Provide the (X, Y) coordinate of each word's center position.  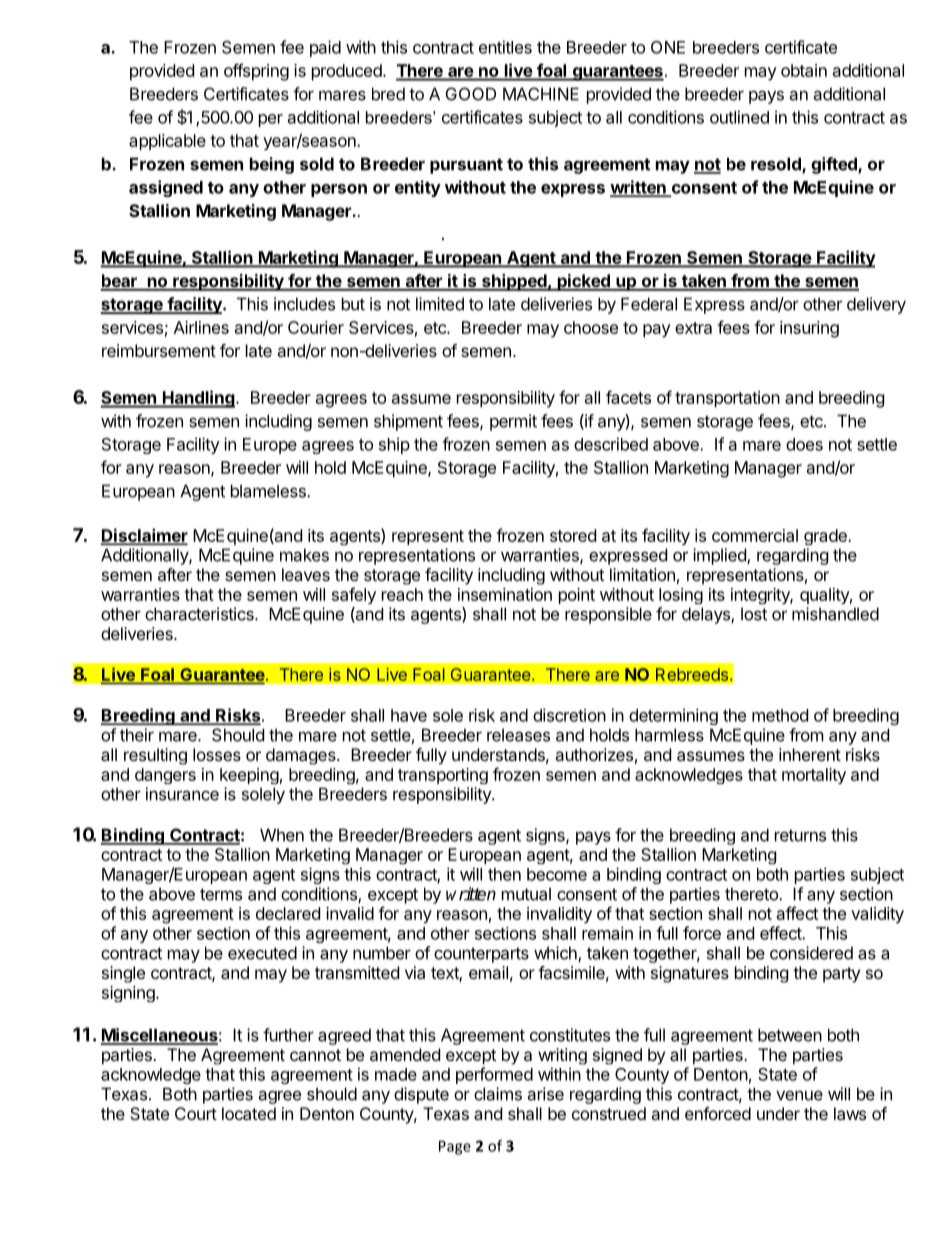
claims (498, 1094)
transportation (727, 399)
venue (799, 1095)
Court (196, 1113)
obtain (804, 70)
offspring (256, 72)
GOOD (471, 94)
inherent (810, 754)
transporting (443, 776)
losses (217, 754)
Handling (199, 399)
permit (513, 422)
